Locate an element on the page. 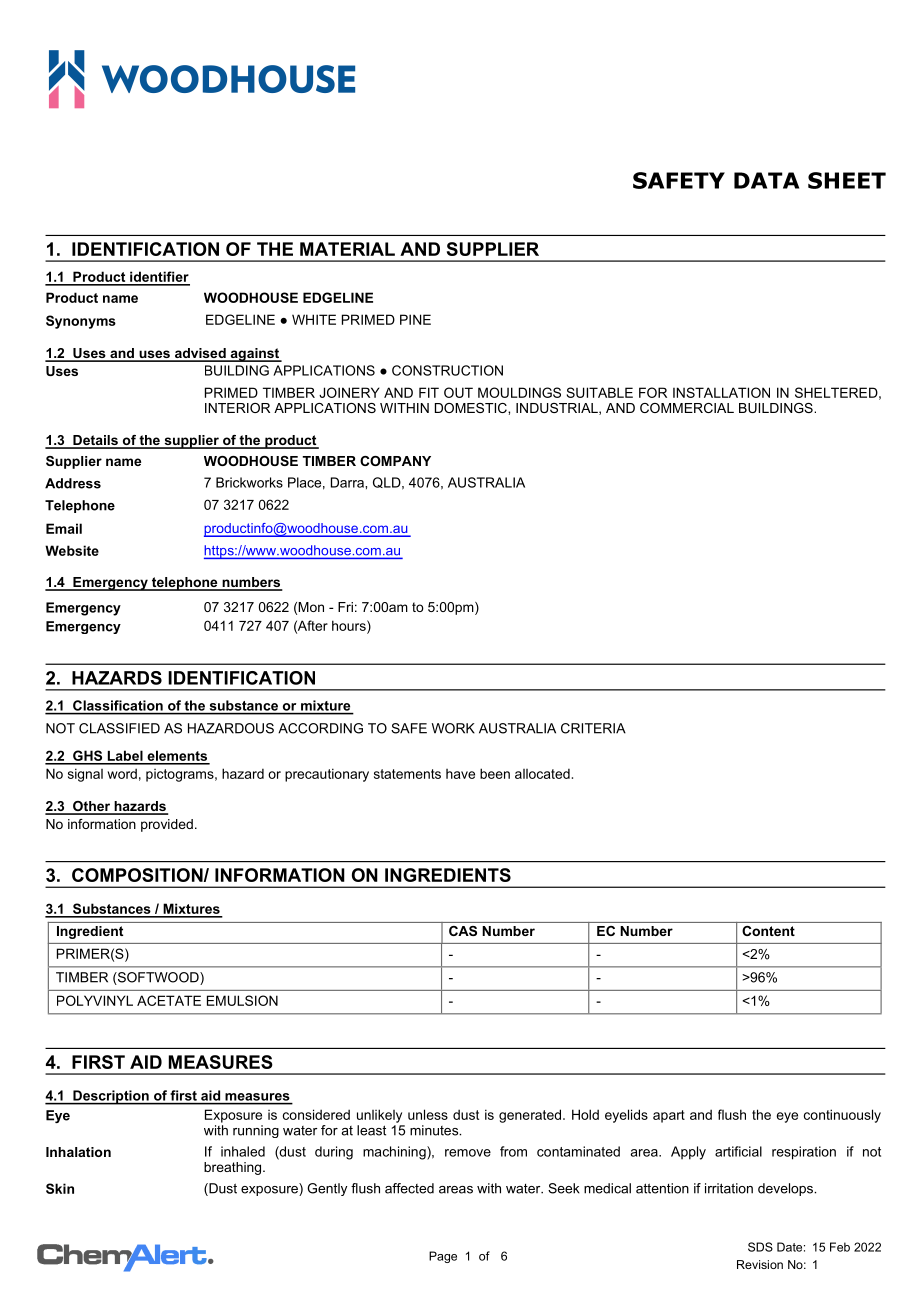 The height and width of the image is (1308, 924). CRITERIA is located at coordinates (593, 728).
